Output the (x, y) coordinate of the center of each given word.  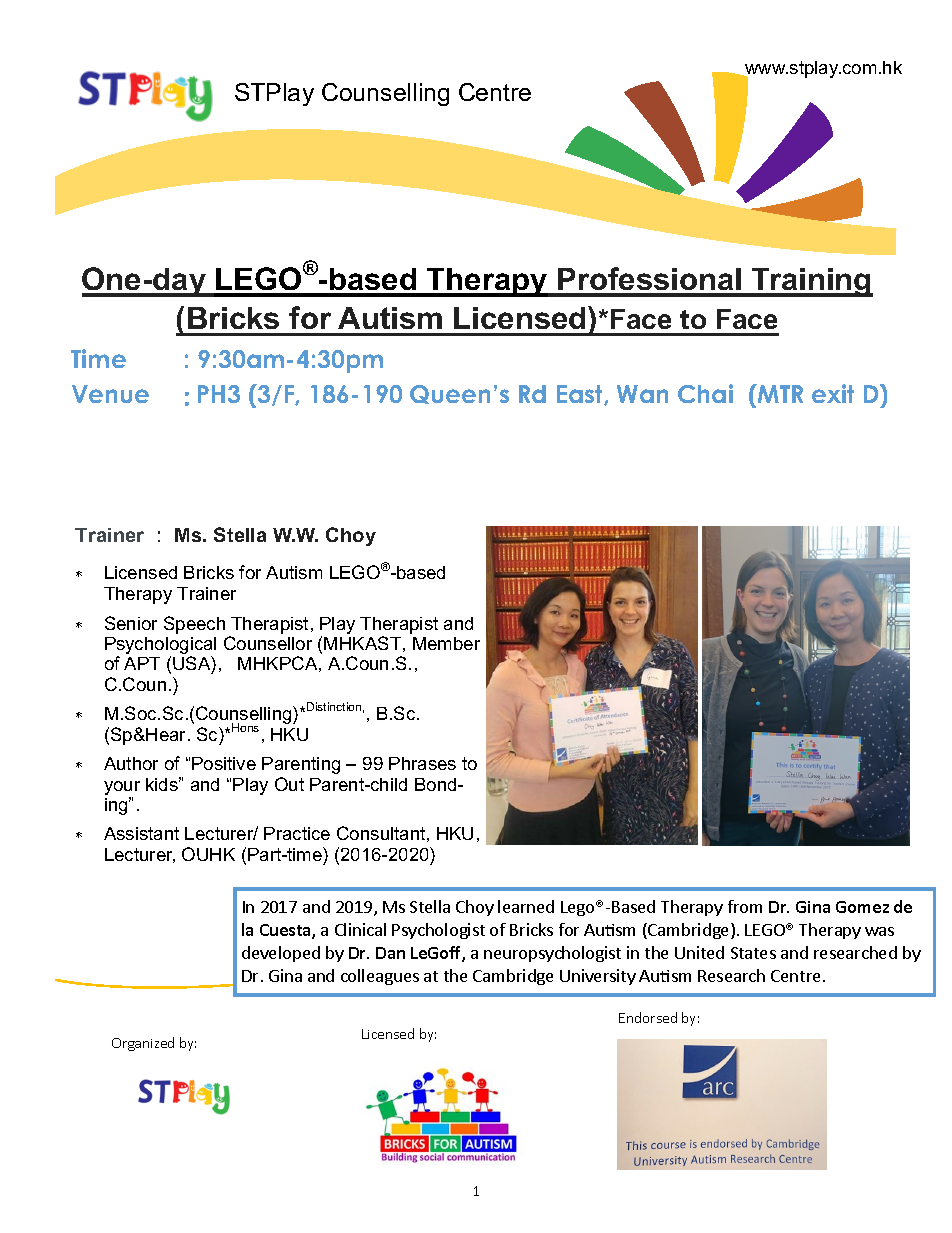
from (745, 906)
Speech (194, 625)
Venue (110, 394)
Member (446, 643)
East (581, 395)
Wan (642, 394)
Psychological (160, 647)
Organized (143, 1044)
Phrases (422, 763)
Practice (297, 833)
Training (811, 282)
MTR (779, 393)
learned (526, 906)
